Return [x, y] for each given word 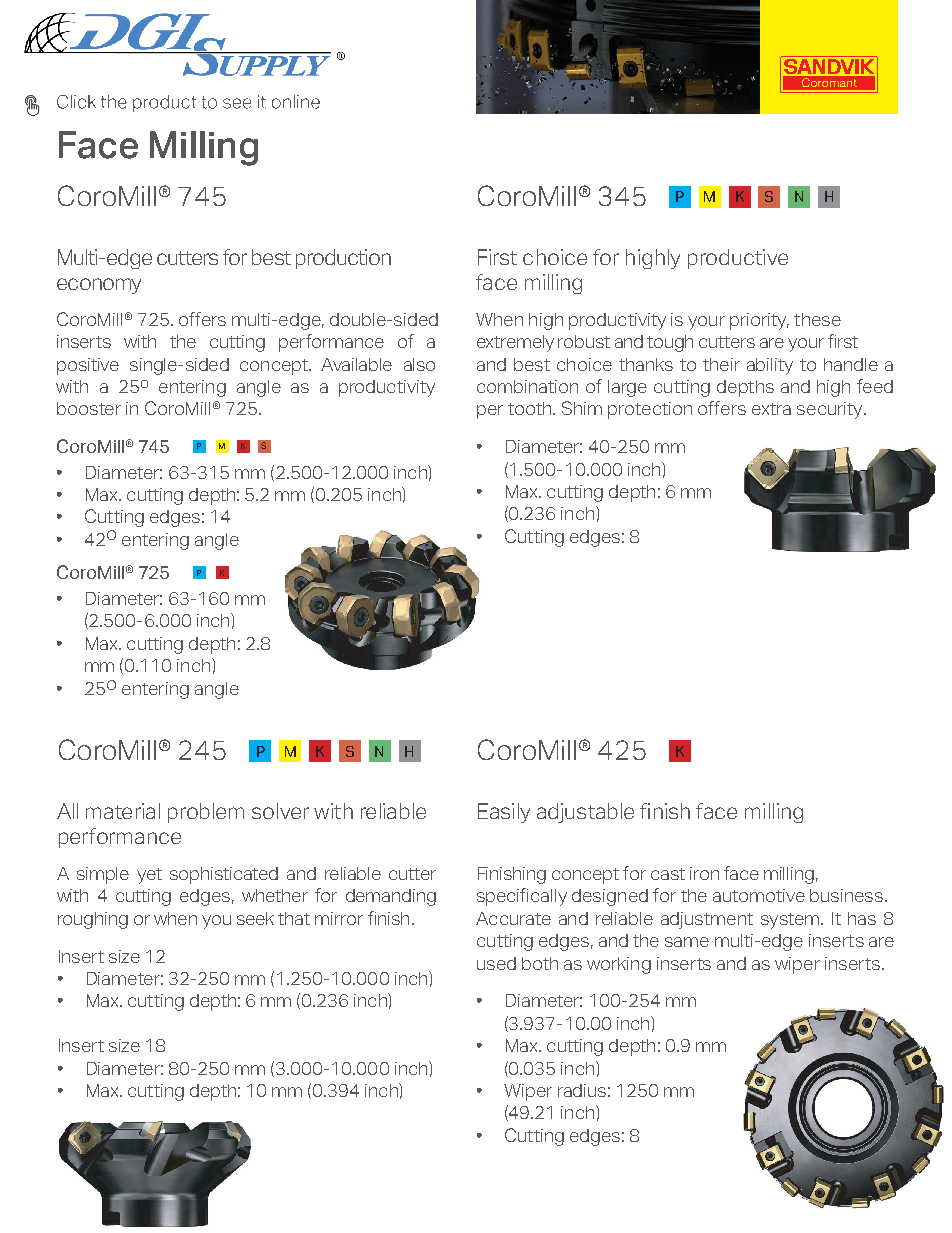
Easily [504, 813]
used [496, 963]
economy [99, 286]
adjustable [585, 813]
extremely [515, 343]
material [123, 811]
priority [759, 321]
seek [255, 918]
